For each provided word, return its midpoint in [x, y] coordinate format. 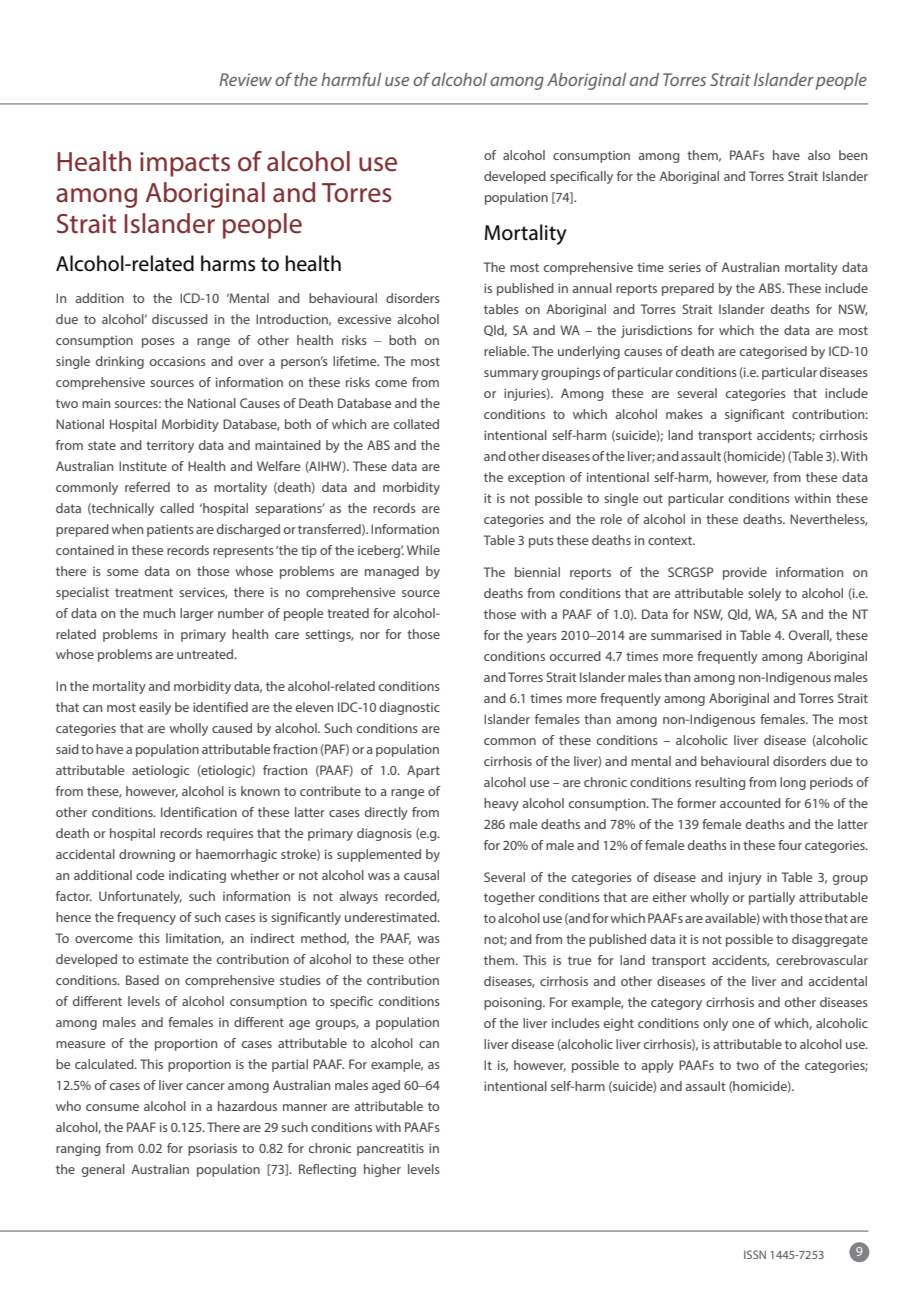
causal [421, 875]
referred [147, 487]
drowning [147, 855]
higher [382, 1170]
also [819, 155]
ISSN [755, 1254]
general [103, 1170]
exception [536, 478]
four [790, 845]
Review [245, 79]
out [653, 498]
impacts [185, 164]
